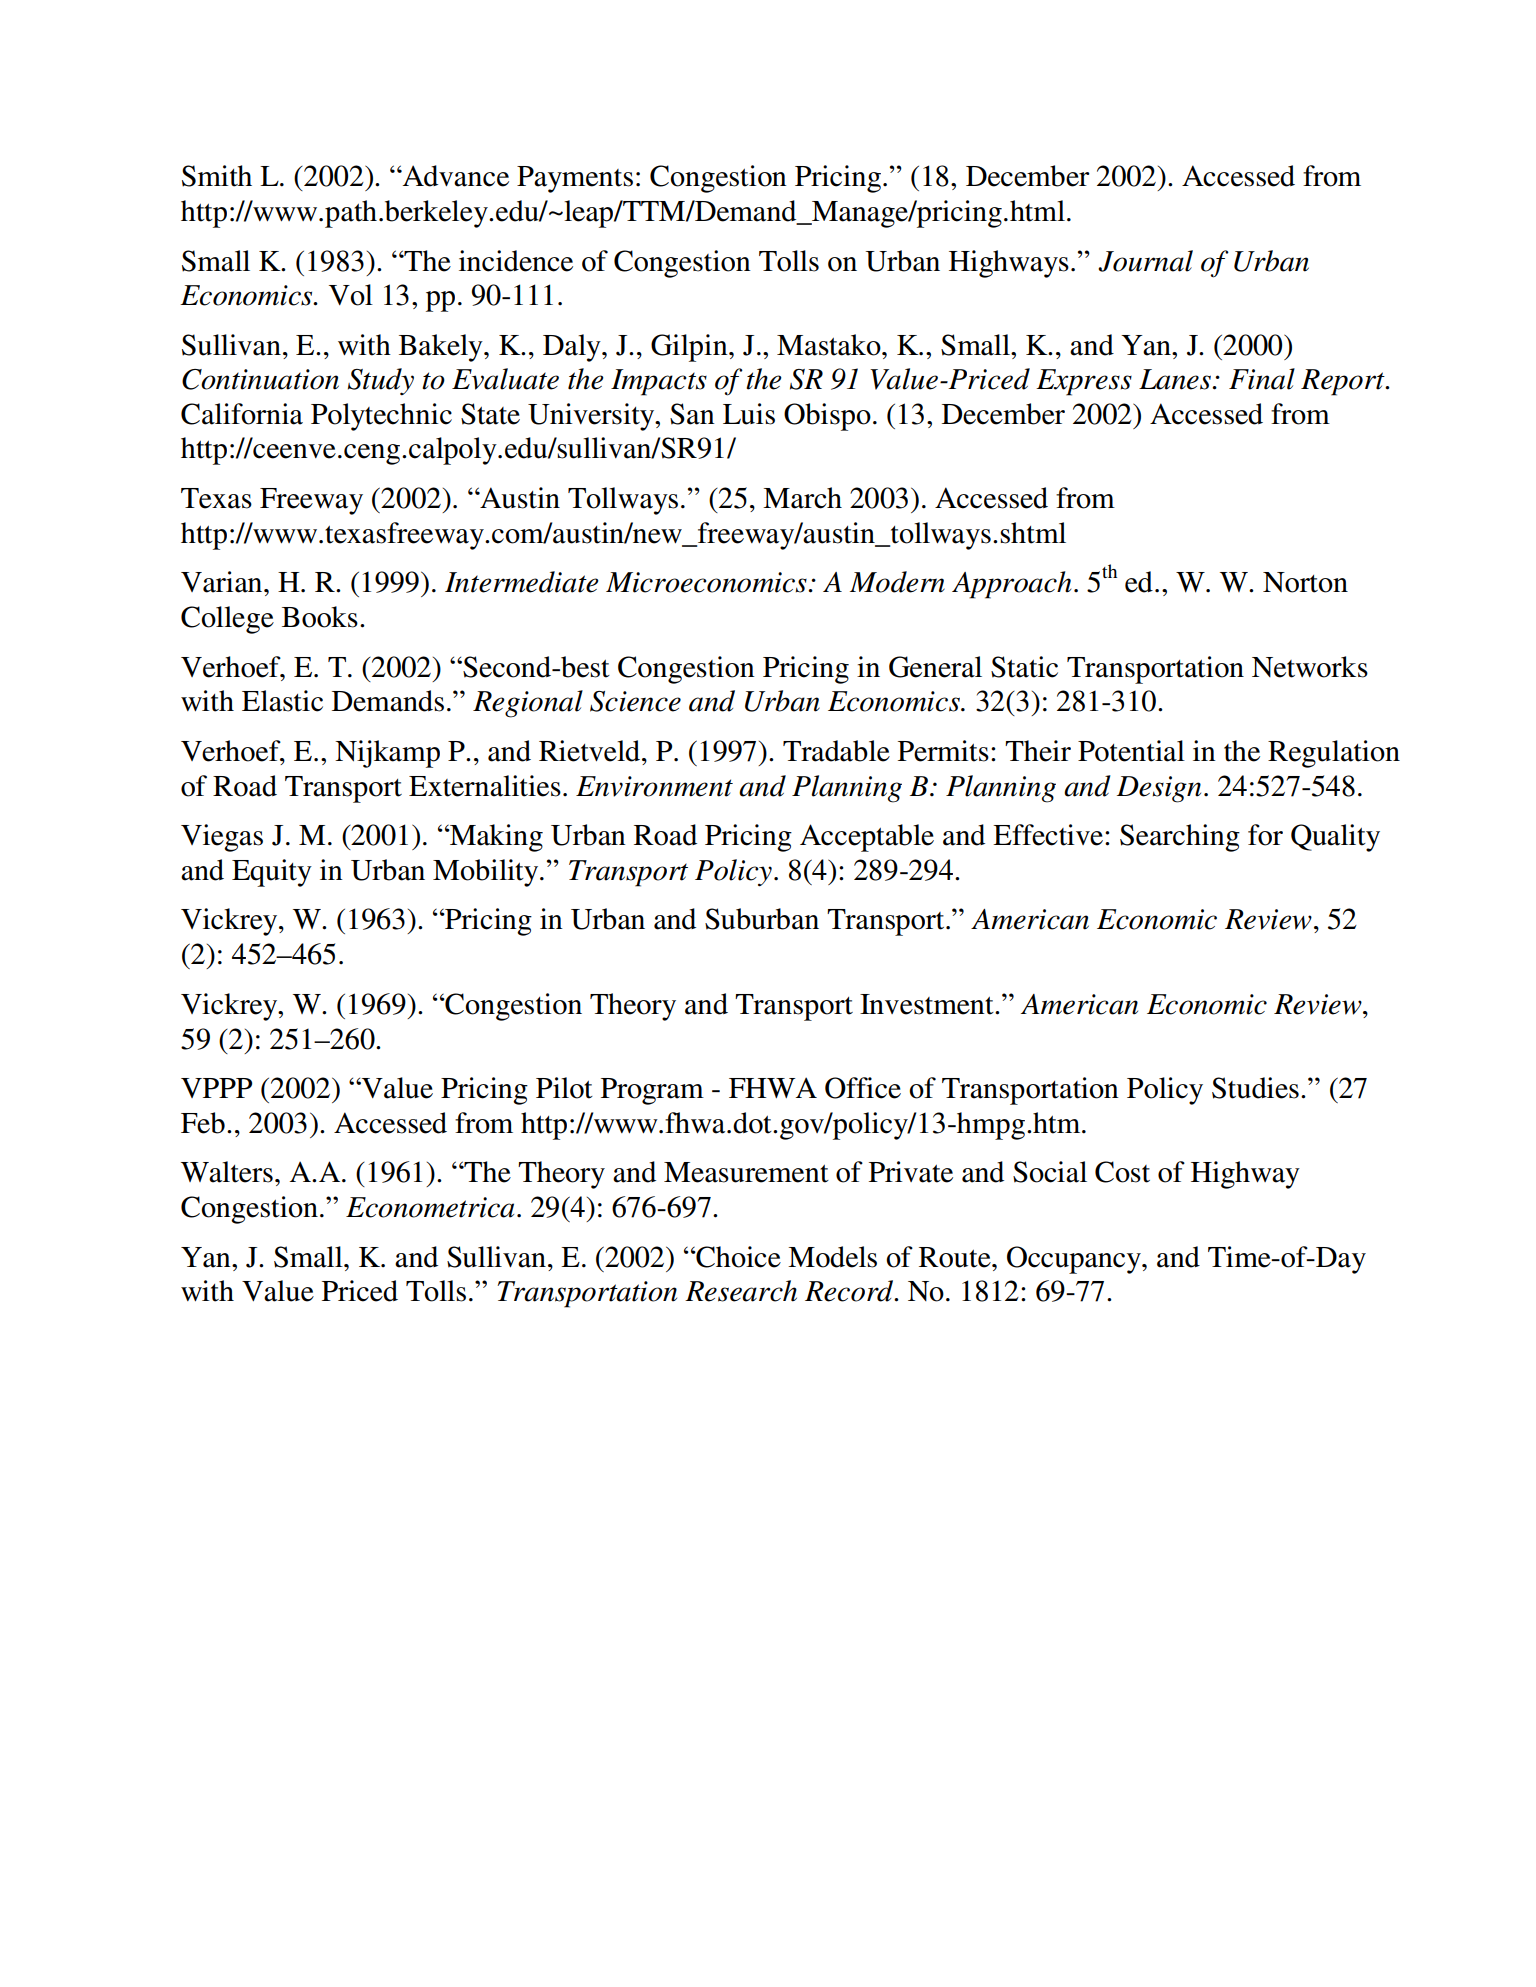 The image size is (1536, 1987). What do you see at coordinates (1131, 751) in the document?
I see `Potential` at bounding box center [1131, 751].
